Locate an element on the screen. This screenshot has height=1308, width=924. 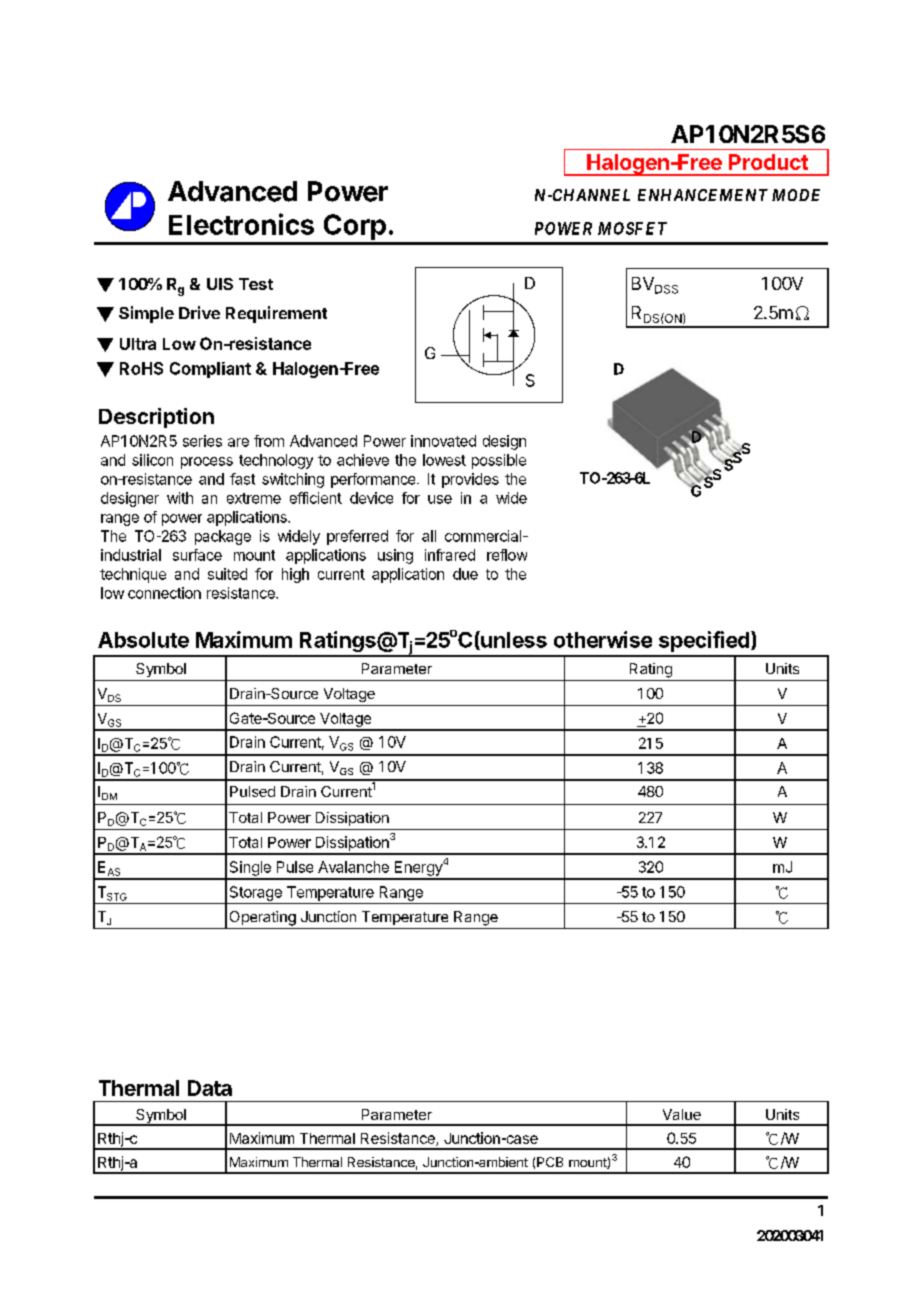
MOSFET is located at coordinates (632, 228).
